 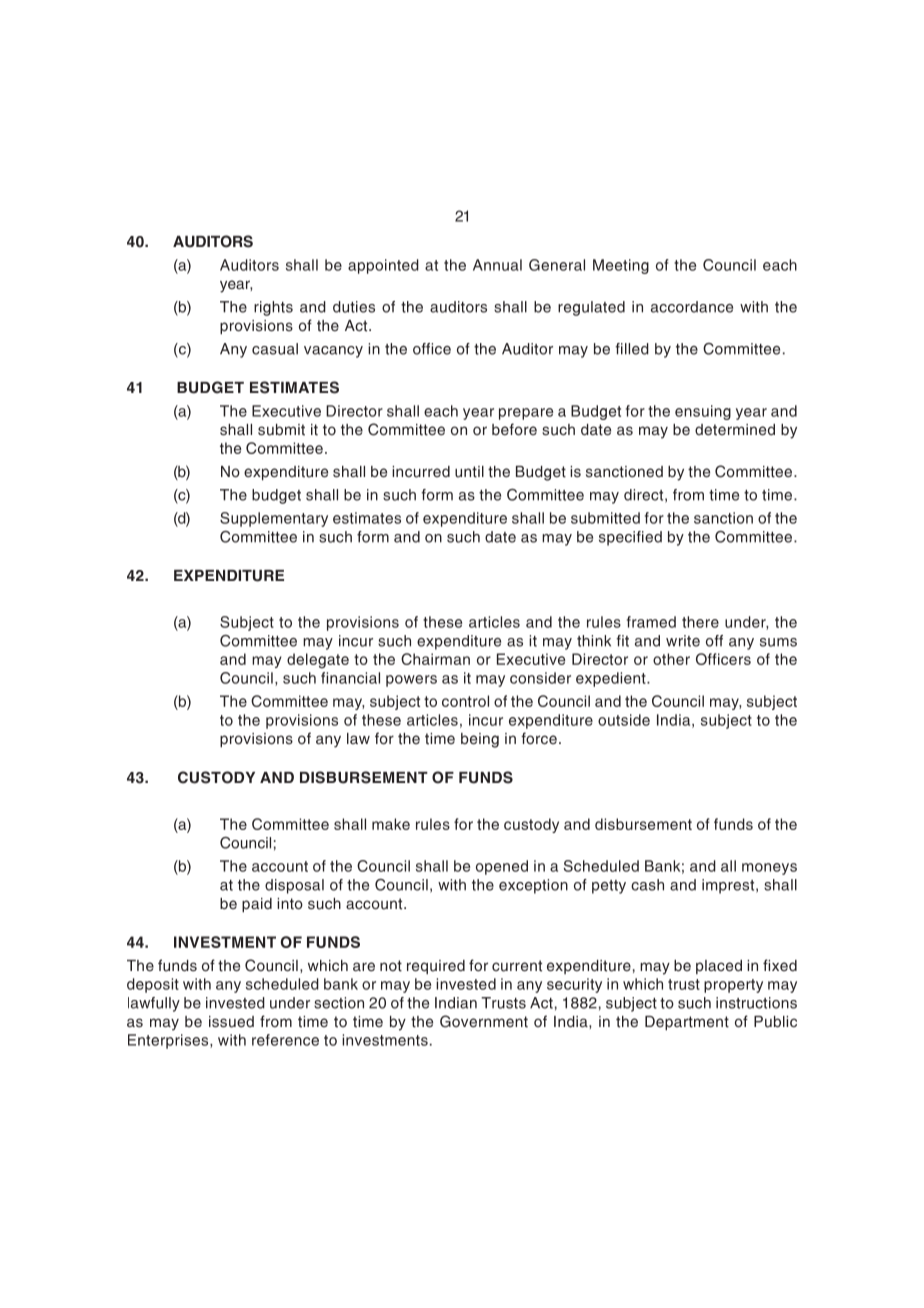 What do you see at coordinates (692, 307) in the image?
I see `accordance` at bounding box center [692, 307].
